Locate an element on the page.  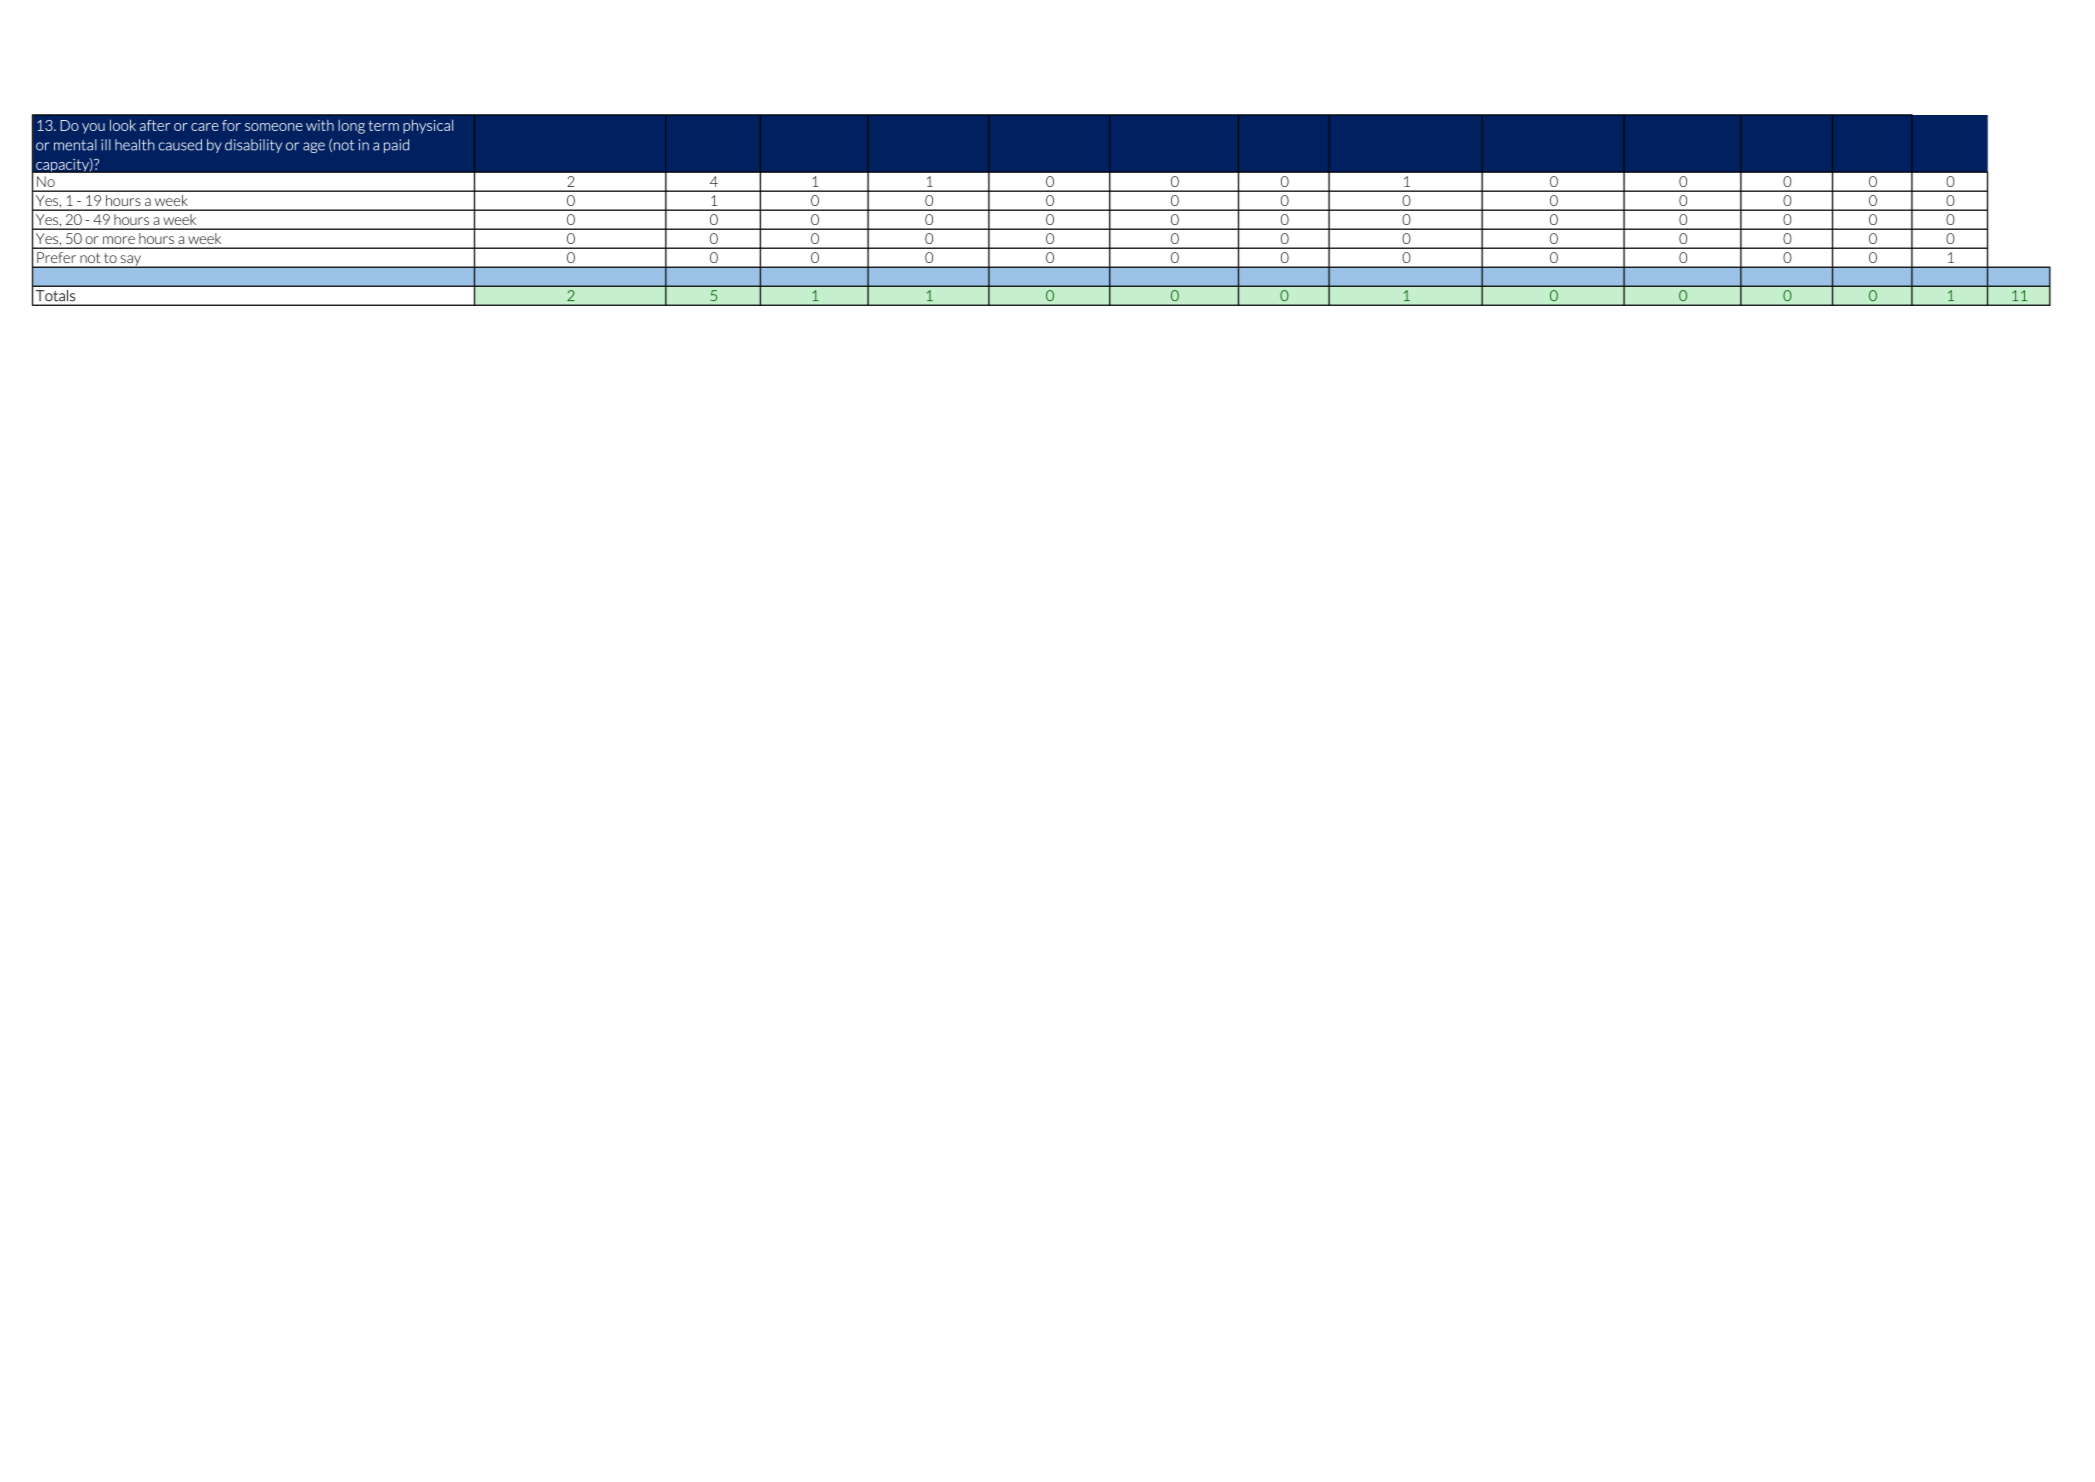
caused is located at coordinates (180, 145).
